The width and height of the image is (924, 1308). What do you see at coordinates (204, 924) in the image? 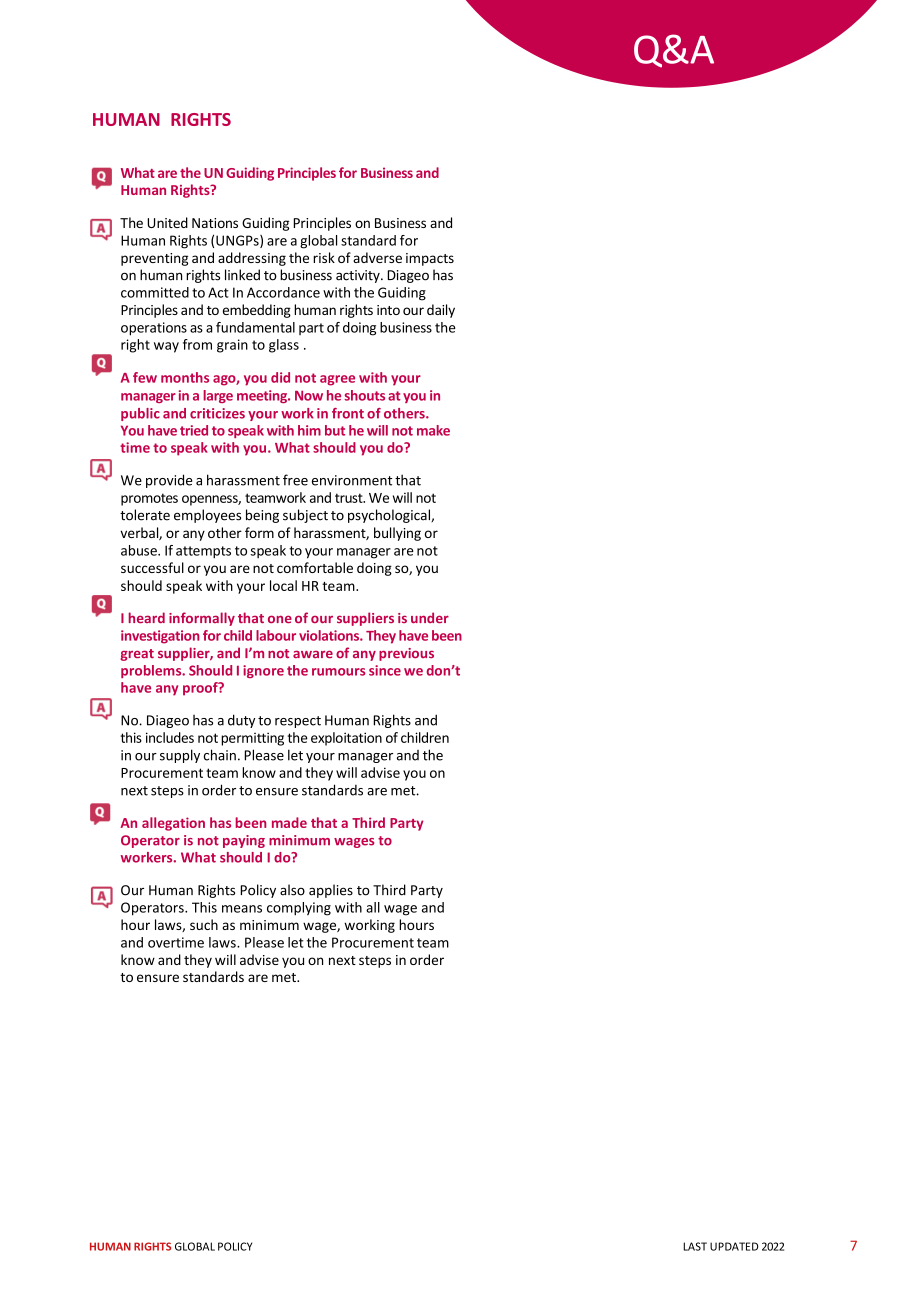
I see `such` at bounding box center [204, 924].
